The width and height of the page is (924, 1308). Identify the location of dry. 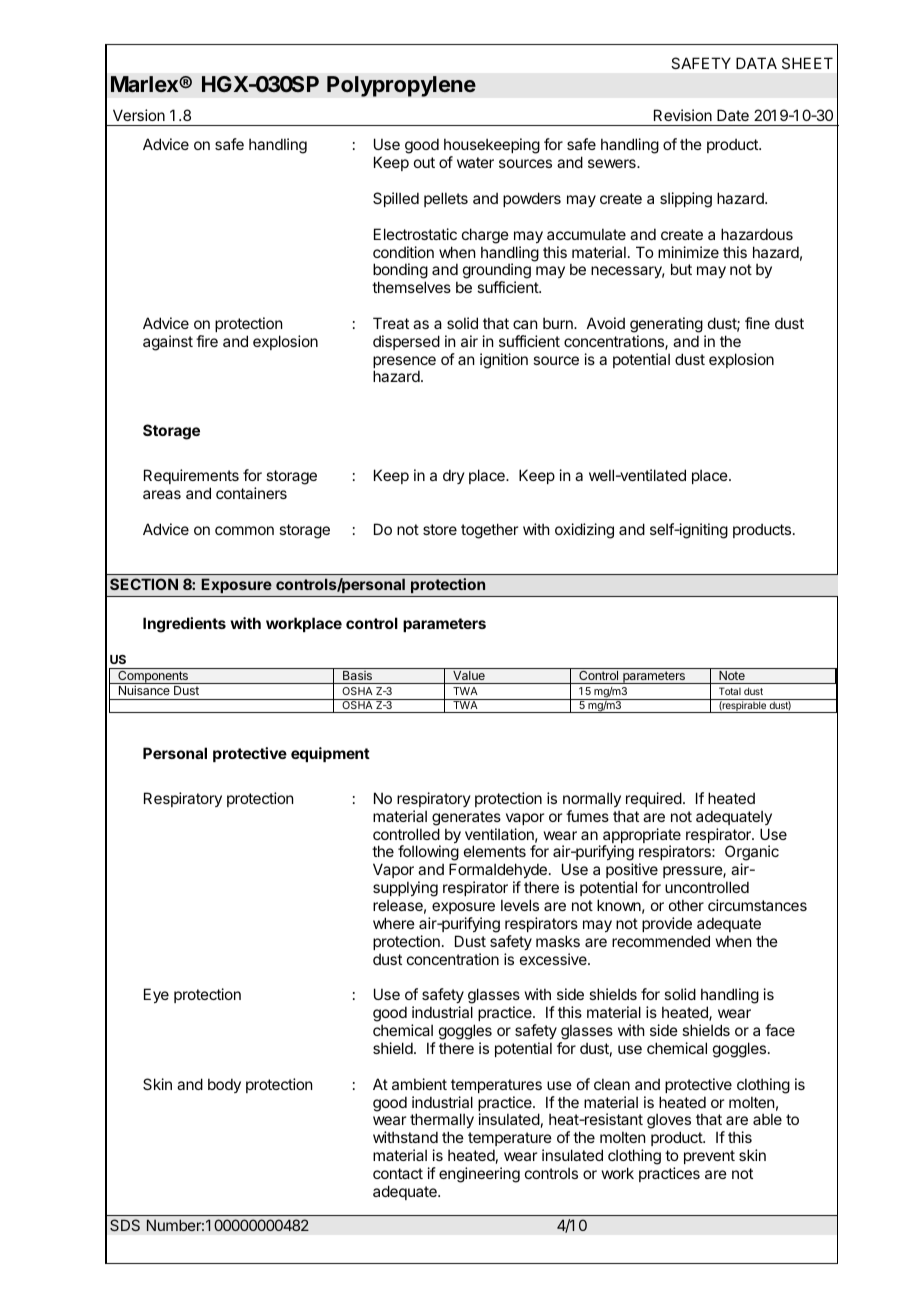
(454, 476).
